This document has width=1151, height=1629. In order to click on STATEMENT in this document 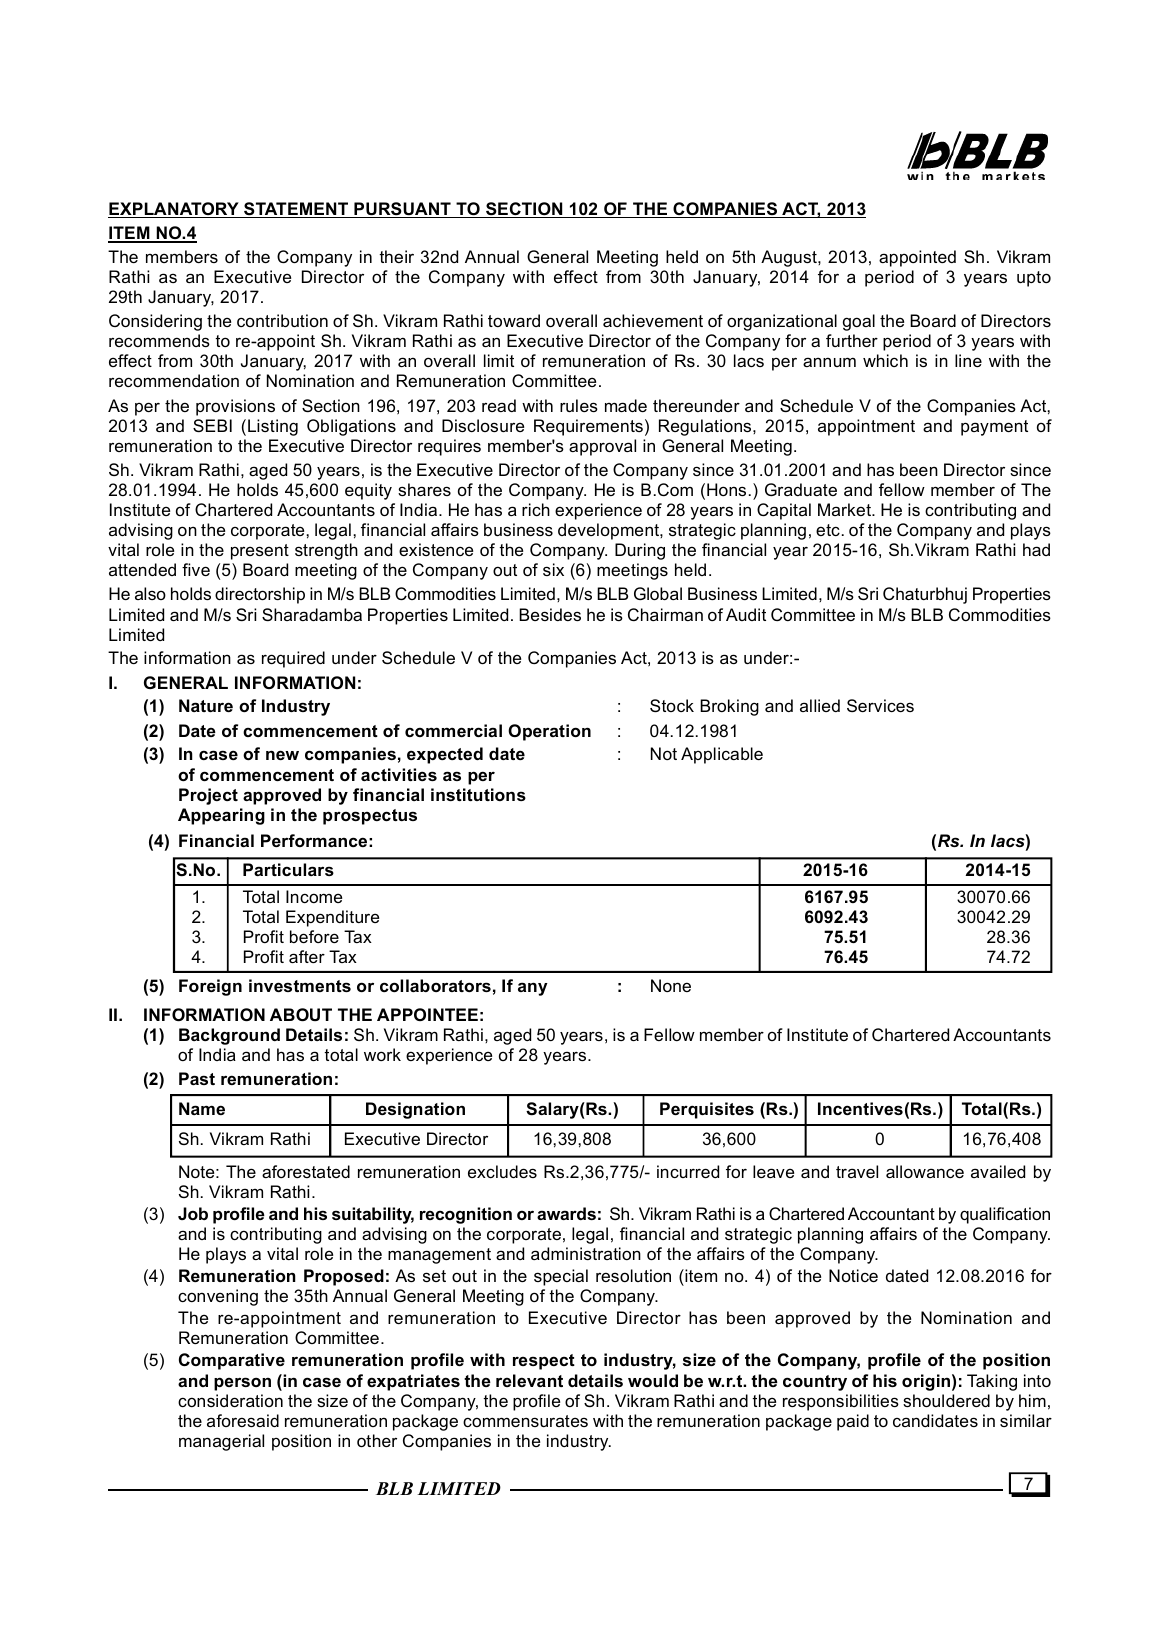, I will do `click(296, 210)`.
